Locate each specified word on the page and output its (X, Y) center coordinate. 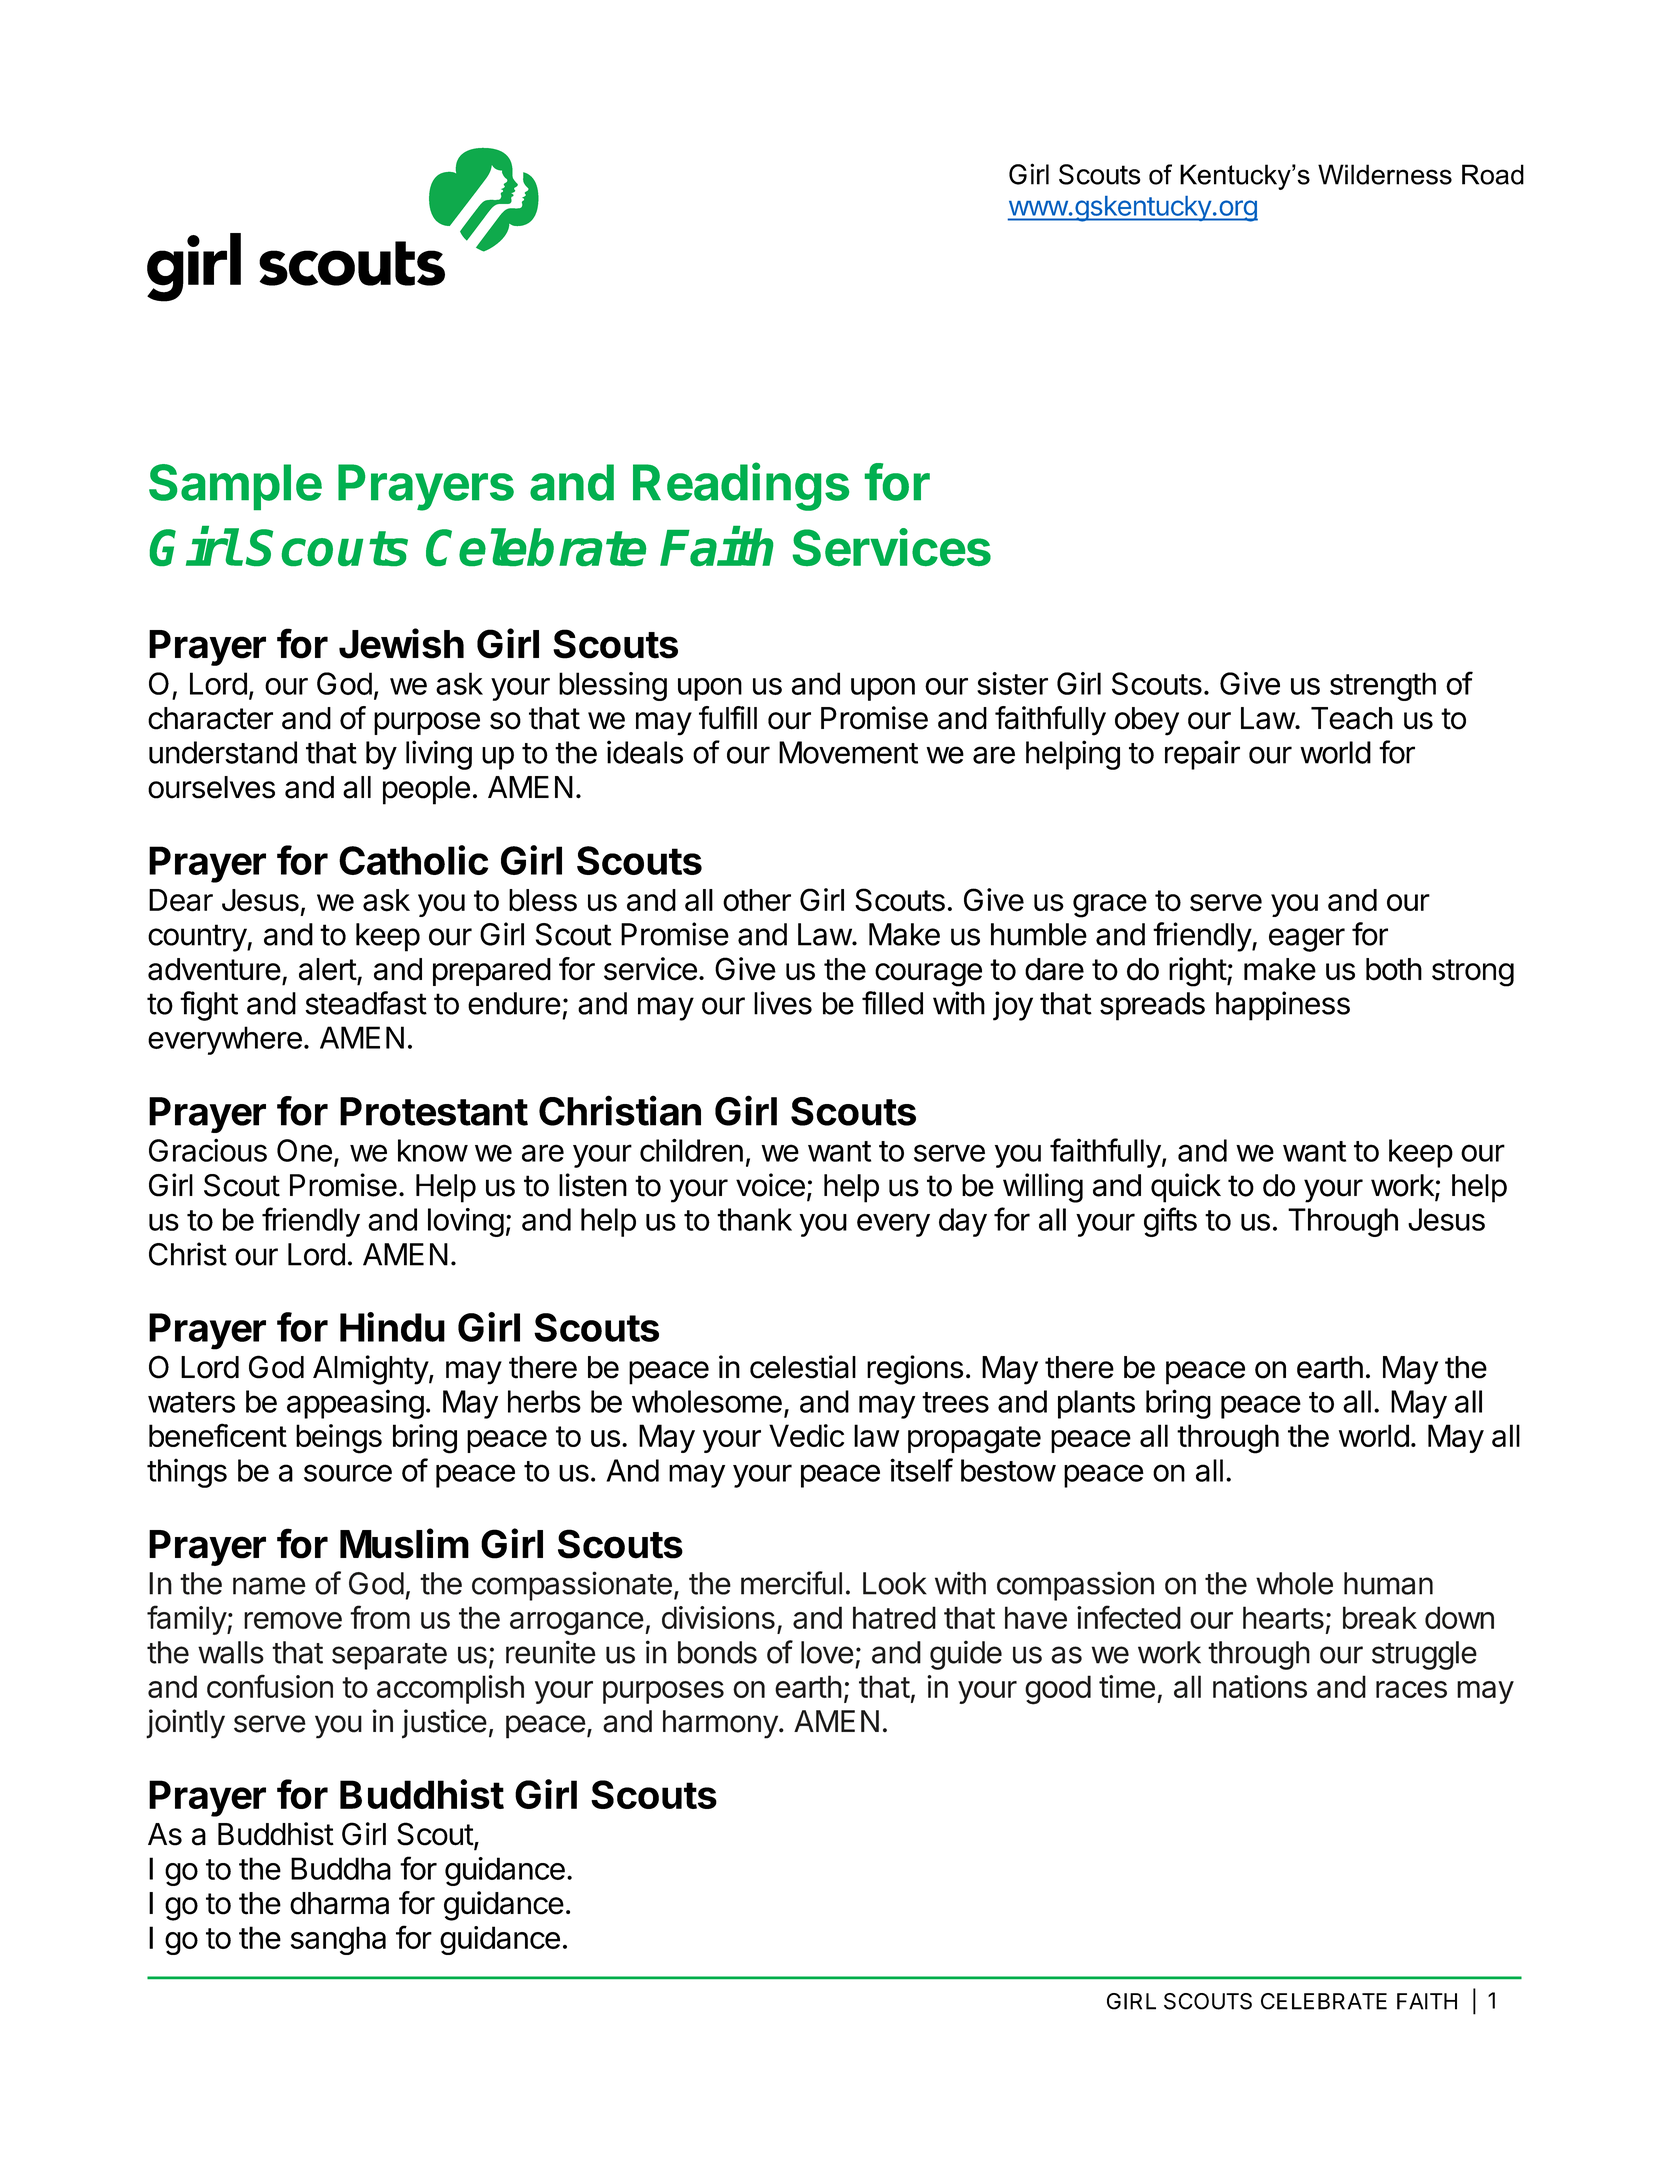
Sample (235, 487)
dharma (339, 1903)
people (426, 790)
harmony (720, 1724)
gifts (1170, 1222)
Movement (848, 752)
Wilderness (1385, 174)
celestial (803, 1367)
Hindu (392, 1327)
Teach (1352, 718)
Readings (741, 486)
